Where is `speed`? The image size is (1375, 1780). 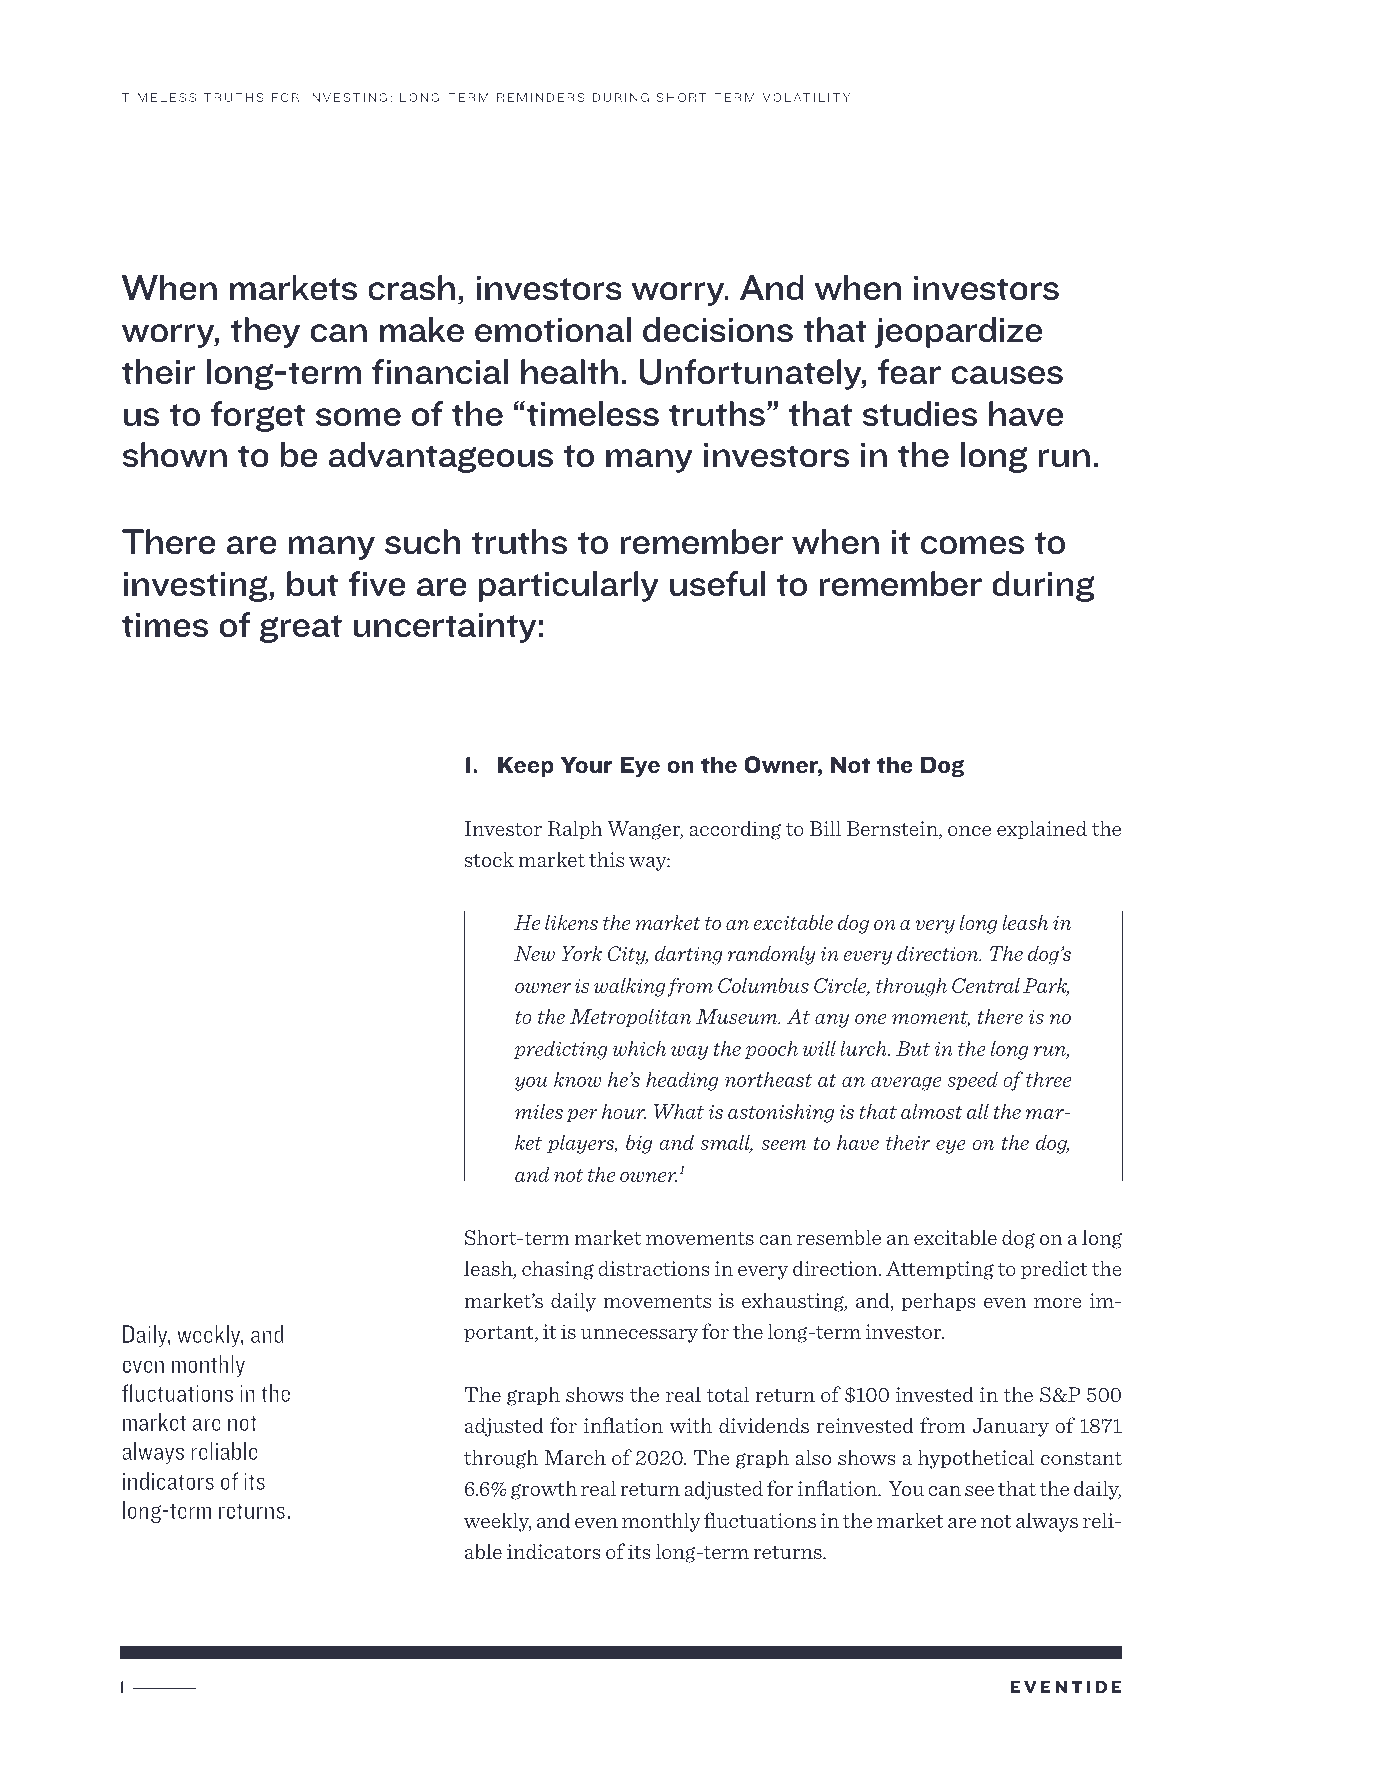 speed is located at coordinates (972, 1081).
